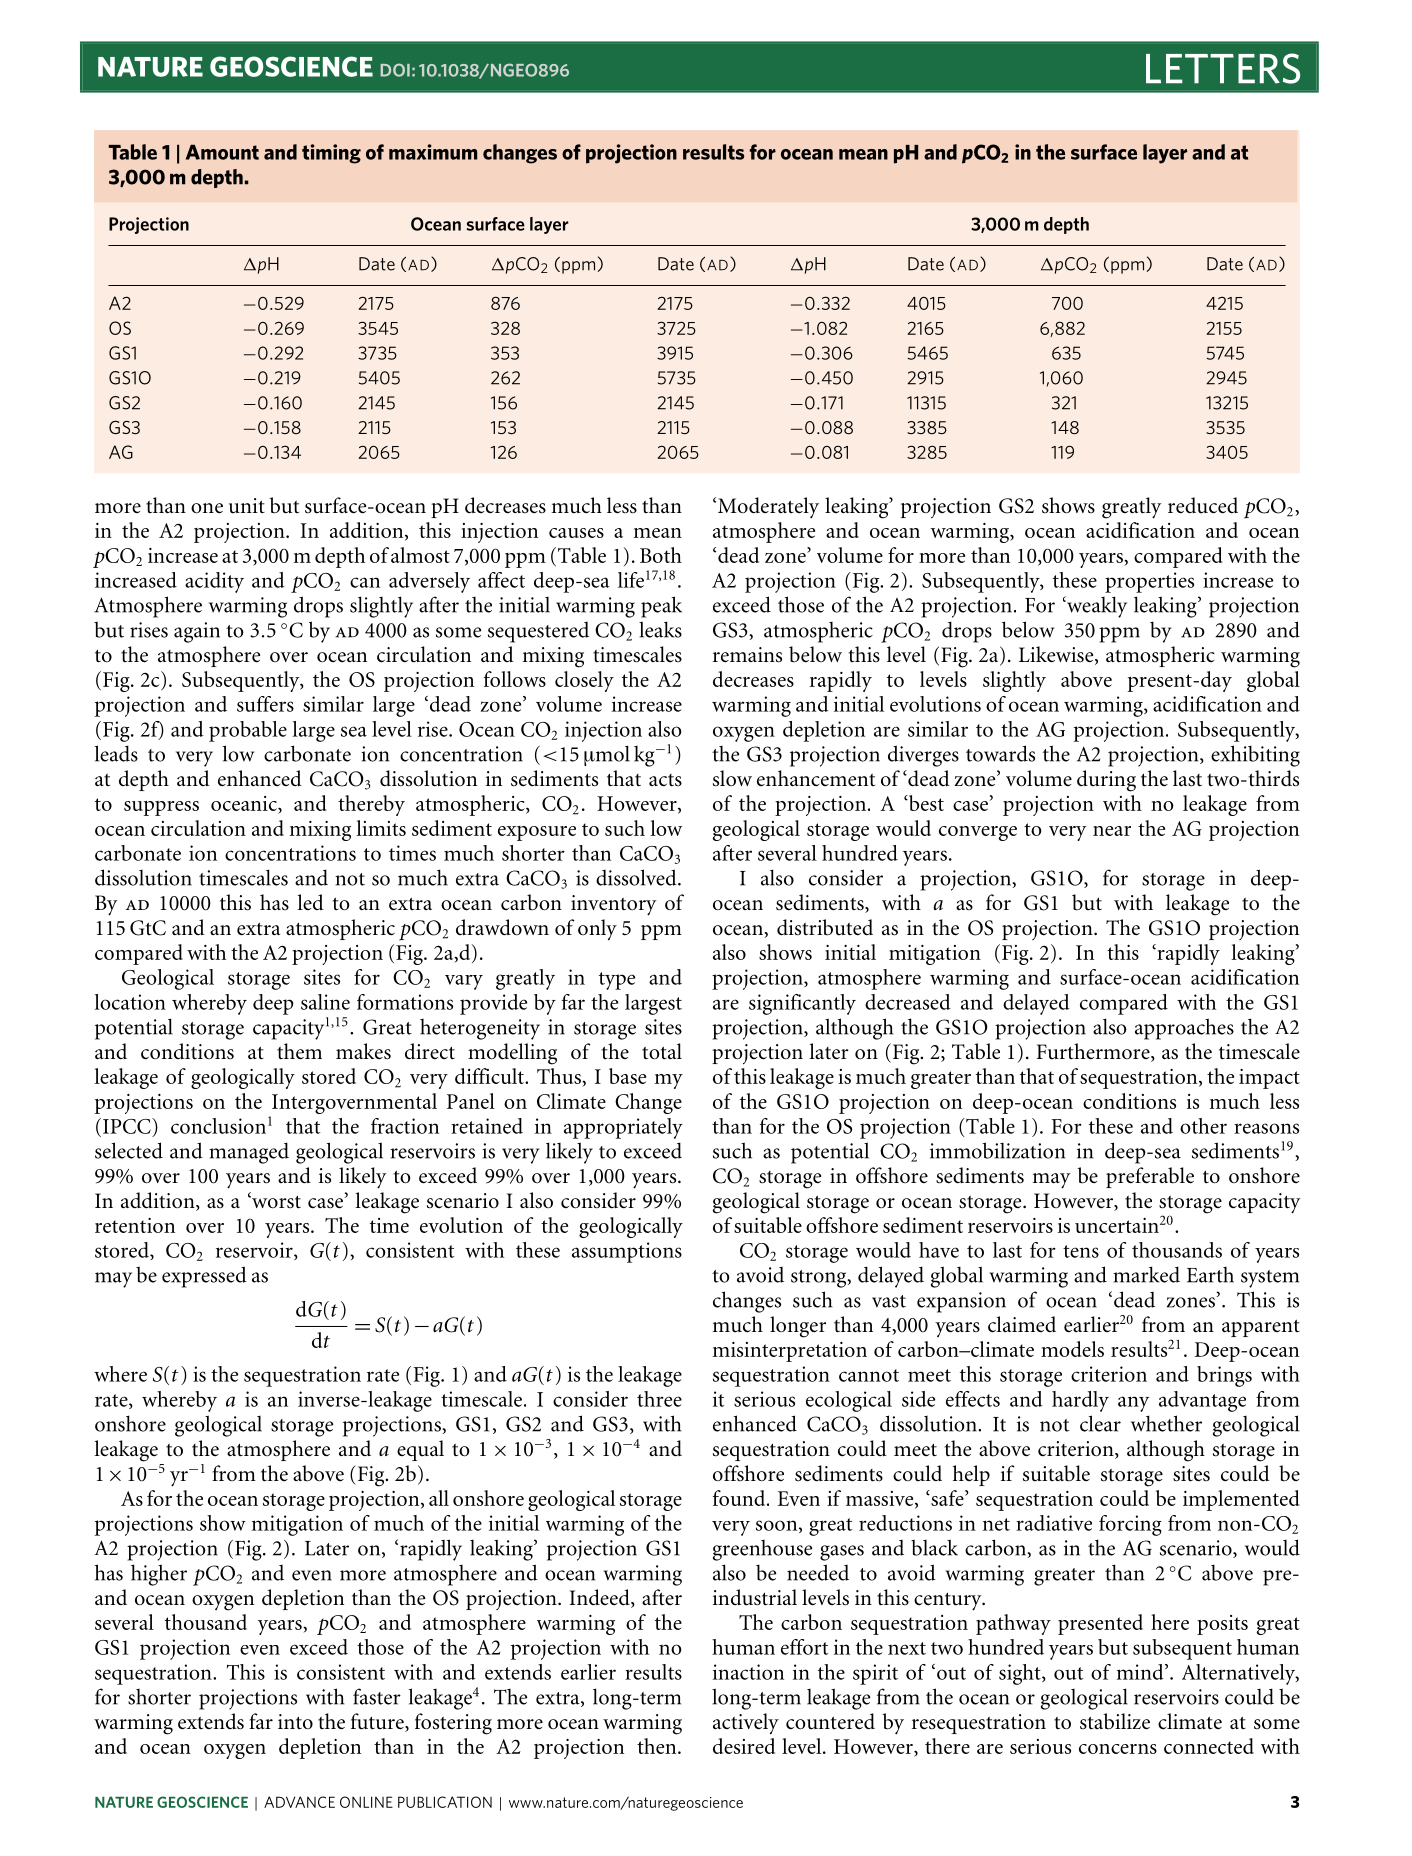 The height and width of the document is (1856, 1412). What do you see at coordinates (1118, 1749) in the document?
I see `concerns` at bounding box center [1118, 1749].
